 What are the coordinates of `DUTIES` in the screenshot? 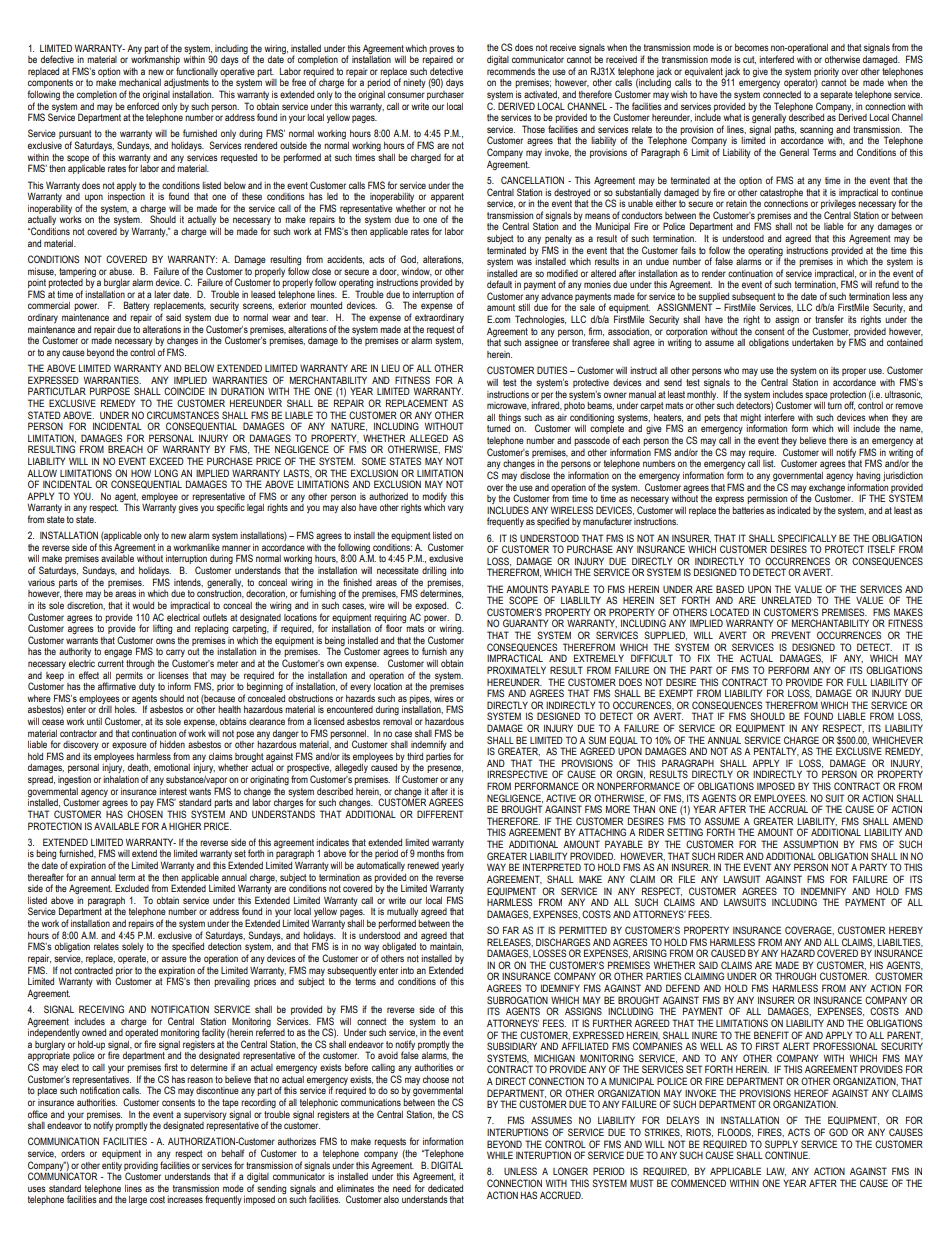 It's located at (552, 370).
